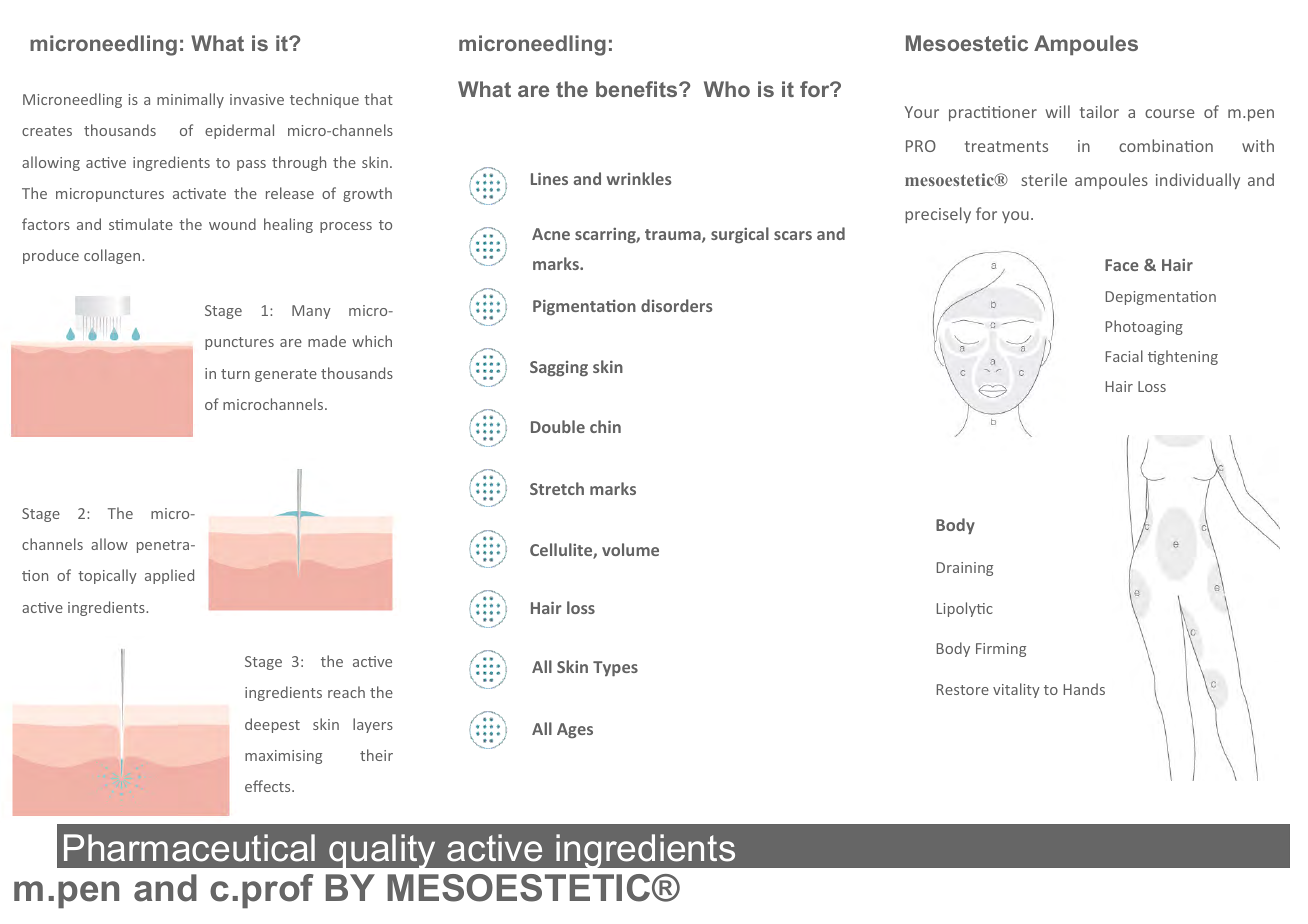  I want to click on Pharmaceutical, so click(189, 848).
